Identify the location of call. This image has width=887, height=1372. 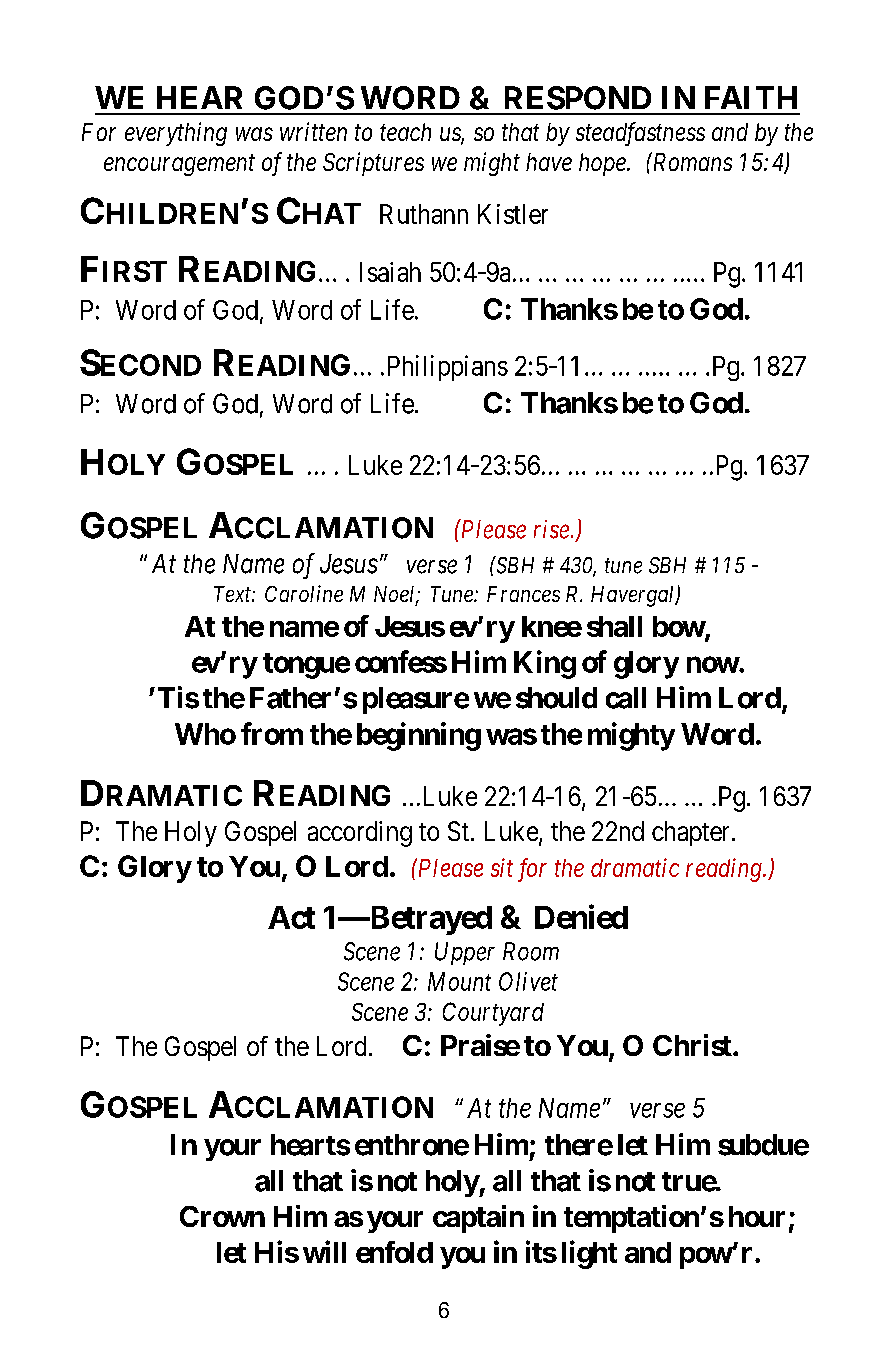
(626, 698).
